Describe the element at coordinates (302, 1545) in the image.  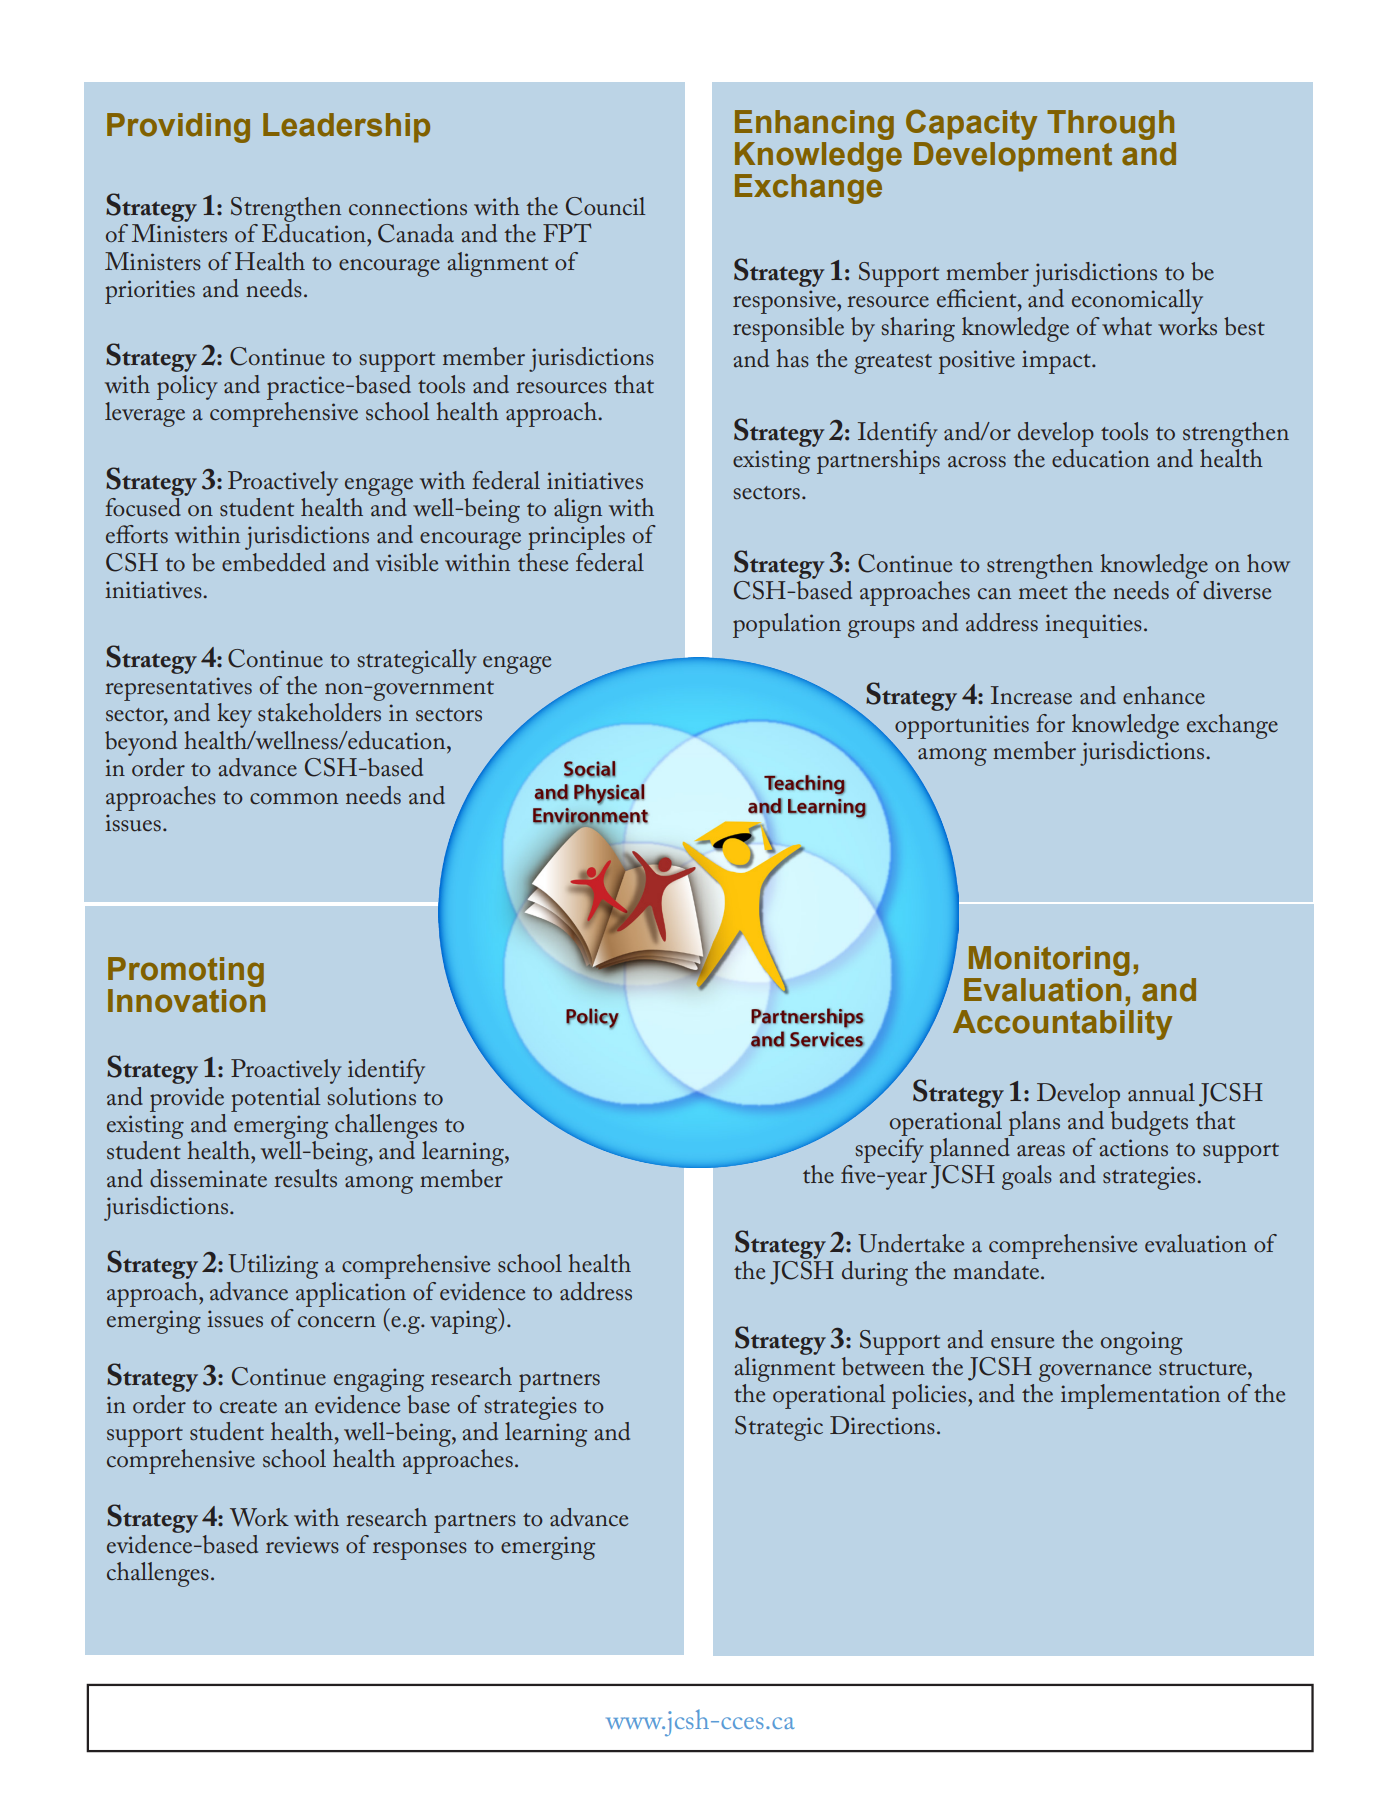
I see `reviews` at that location.
